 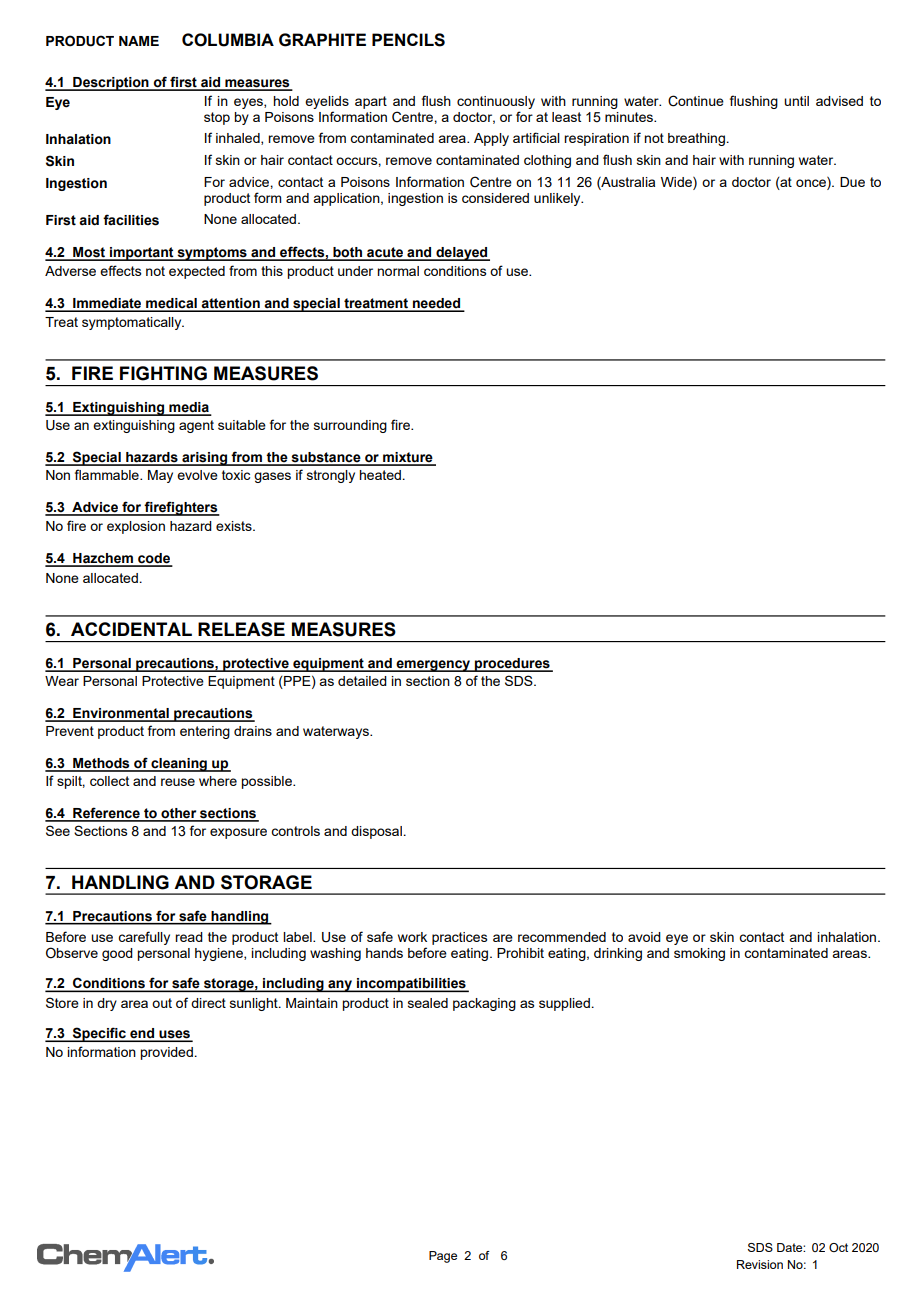 What do you see at coordinates (496, 104) in the screenshot?
I see `continuously` at bounding box center [496, 104].
